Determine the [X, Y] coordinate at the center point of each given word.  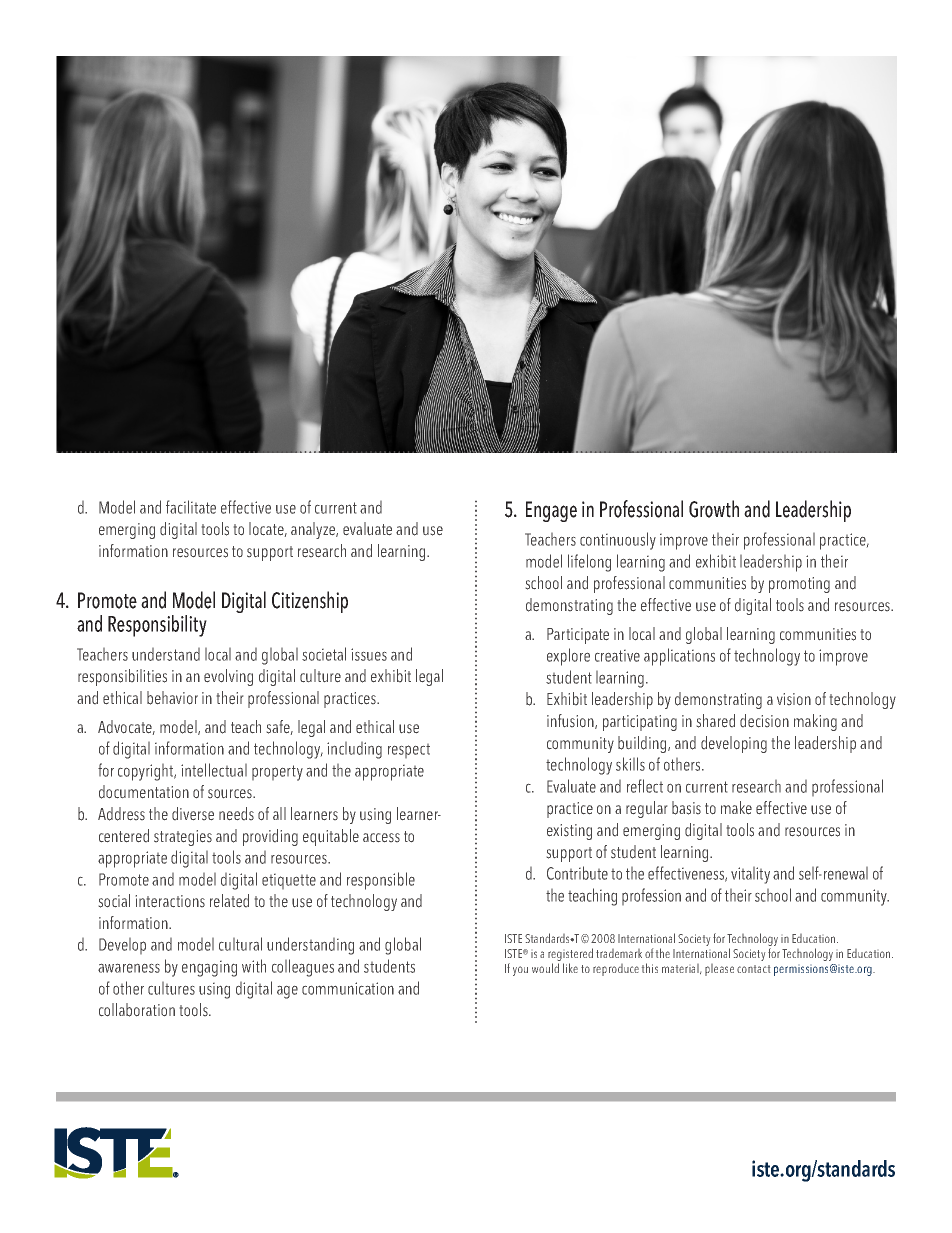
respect [409, 751]
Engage [551, 511]
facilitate [191, 507]
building [643, 744]
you [520, 971]
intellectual [214, 770]
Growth [714, 509]
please [719, 970]
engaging [209, 969]
